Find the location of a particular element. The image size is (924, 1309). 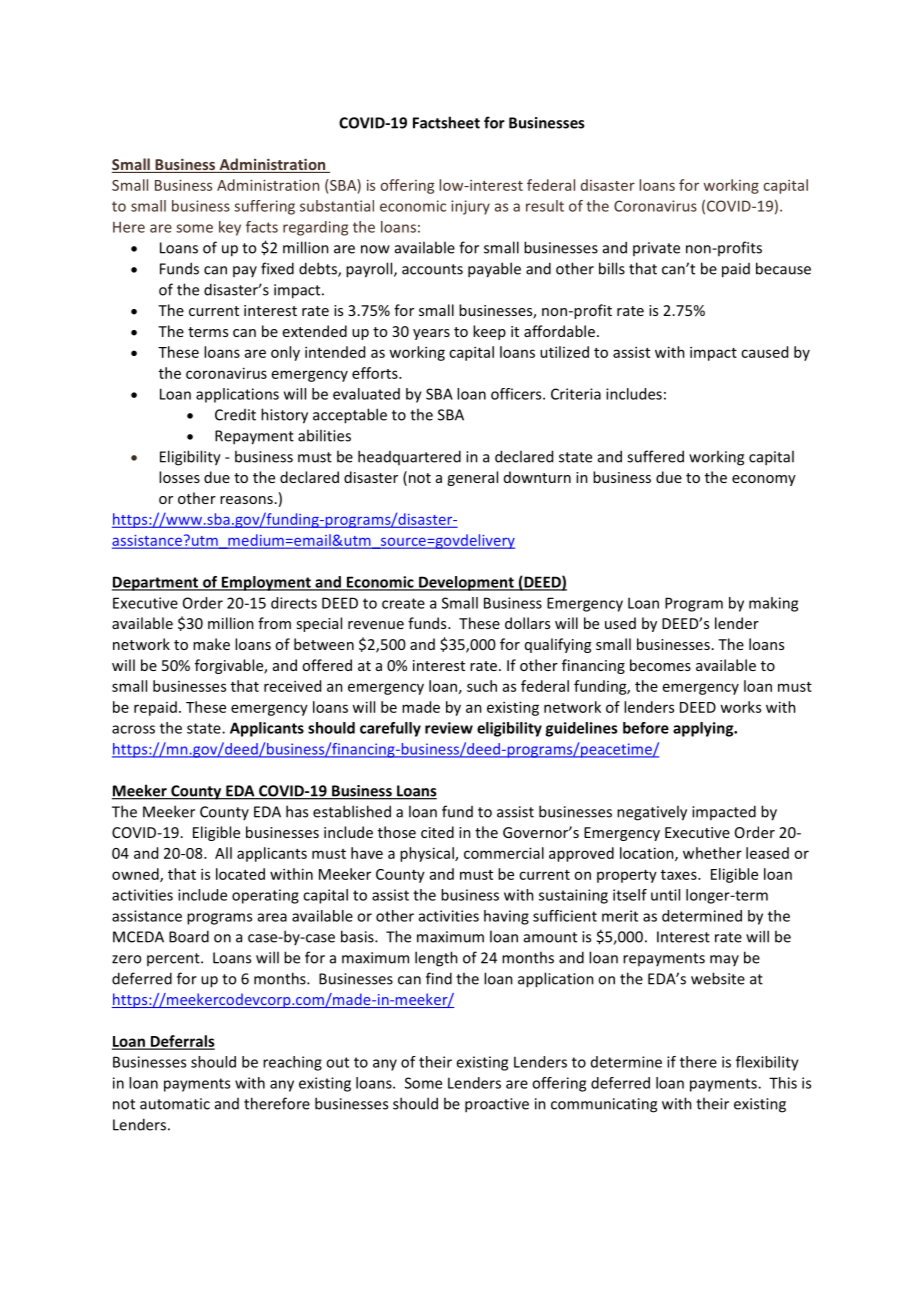

general is located at coordinates (472, 478).
